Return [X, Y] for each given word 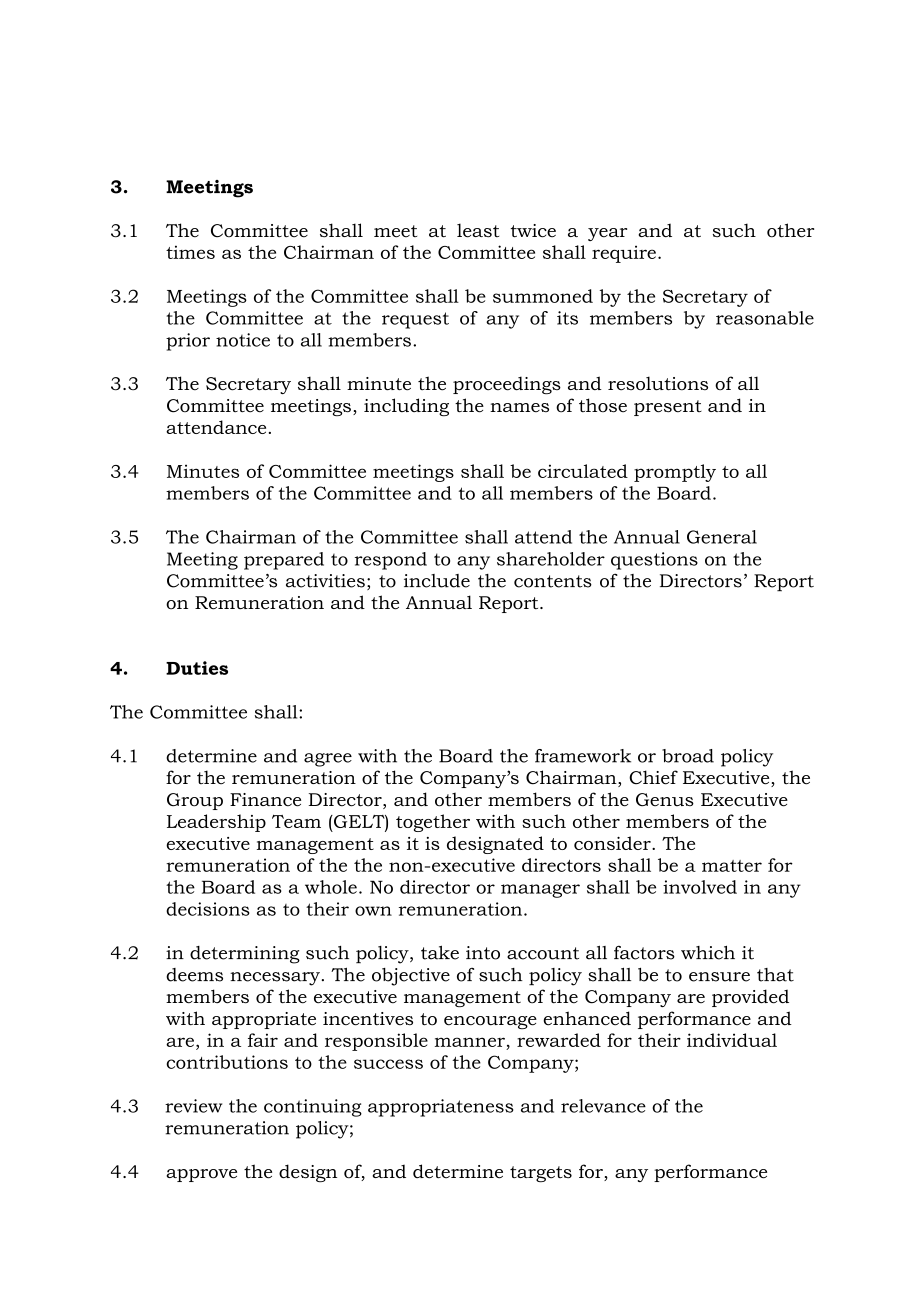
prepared [284, 561]
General [722, 537]
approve [201, 1175]
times [190, 252]
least [478, 230]
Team [296, 821]
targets [541, 1174]
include [437, 581]
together [433, 823]
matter [732, 866]
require [624, 254]
